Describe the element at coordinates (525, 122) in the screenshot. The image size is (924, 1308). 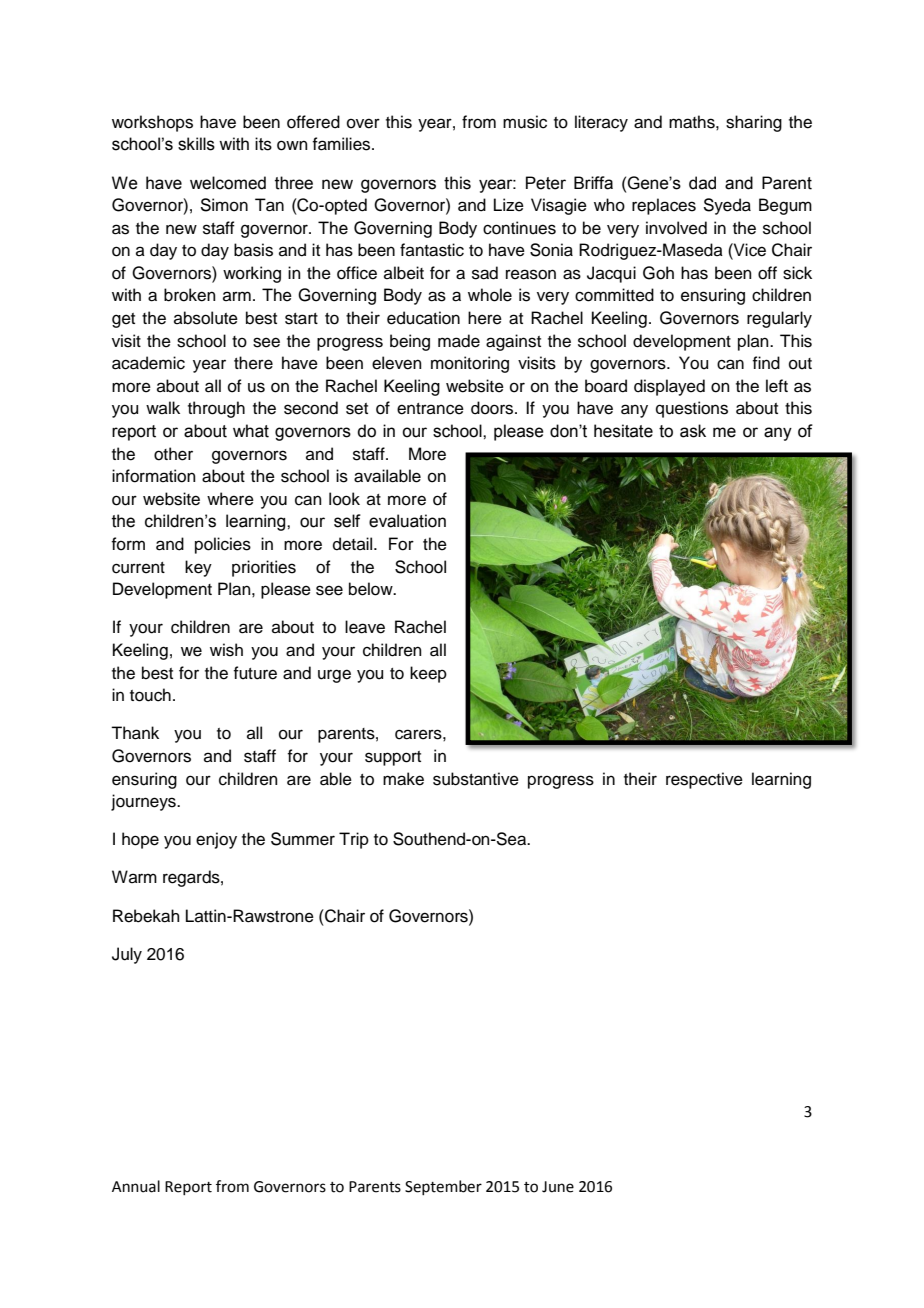
I see `music` at that location.
